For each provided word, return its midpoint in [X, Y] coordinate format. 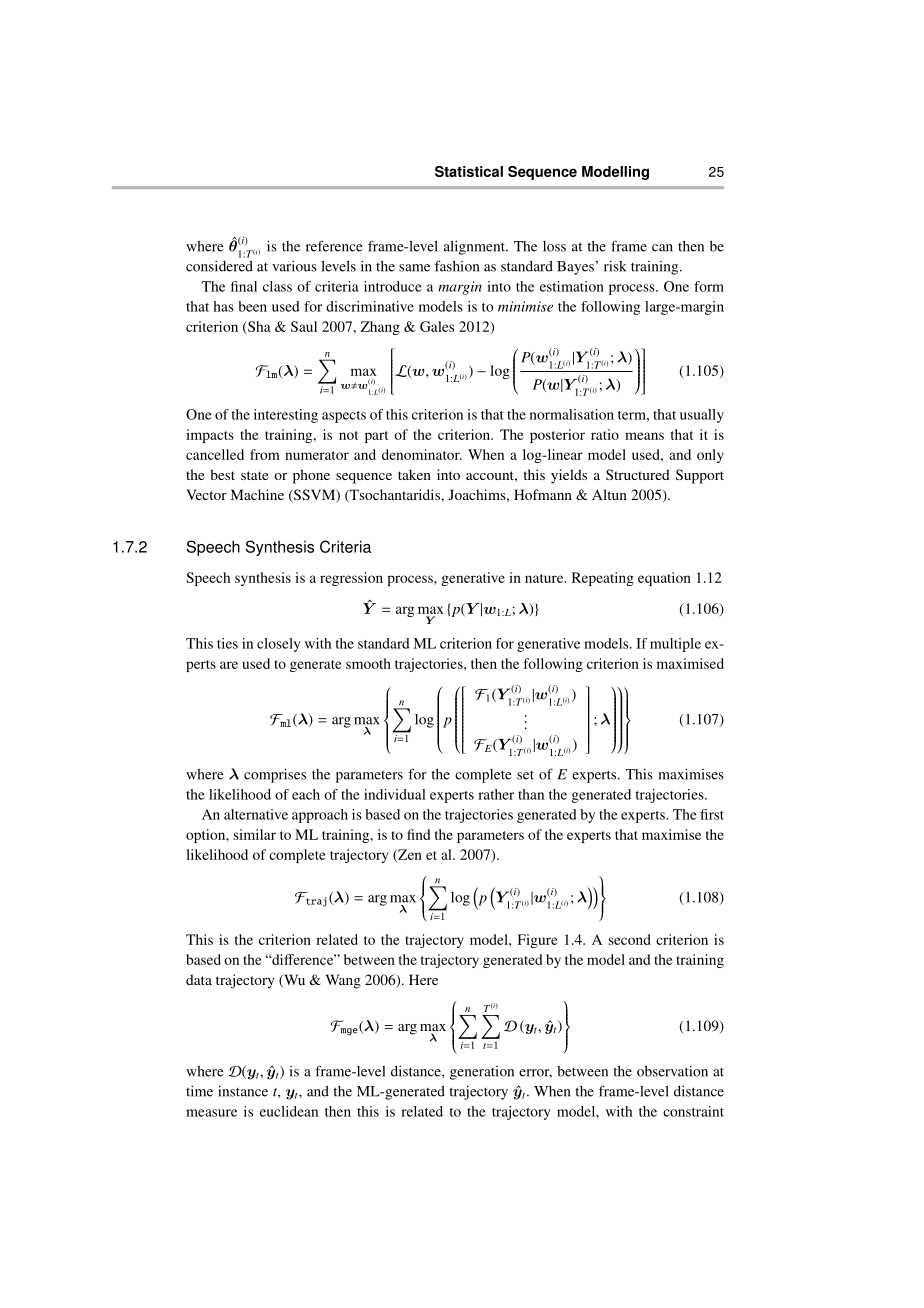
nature [545, 578]
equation [664, 579]
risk [615, 266]
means [644, 436]
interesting [286, 416]
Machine [257, 494]
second [629, 939]
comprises [275, 775]
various [294, 266]
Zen [409, 855]
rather [496, 794]
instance [243, 1091]
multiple [675, 645]
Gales [437, 326]
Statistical [469, 171]
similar [254, 834]
